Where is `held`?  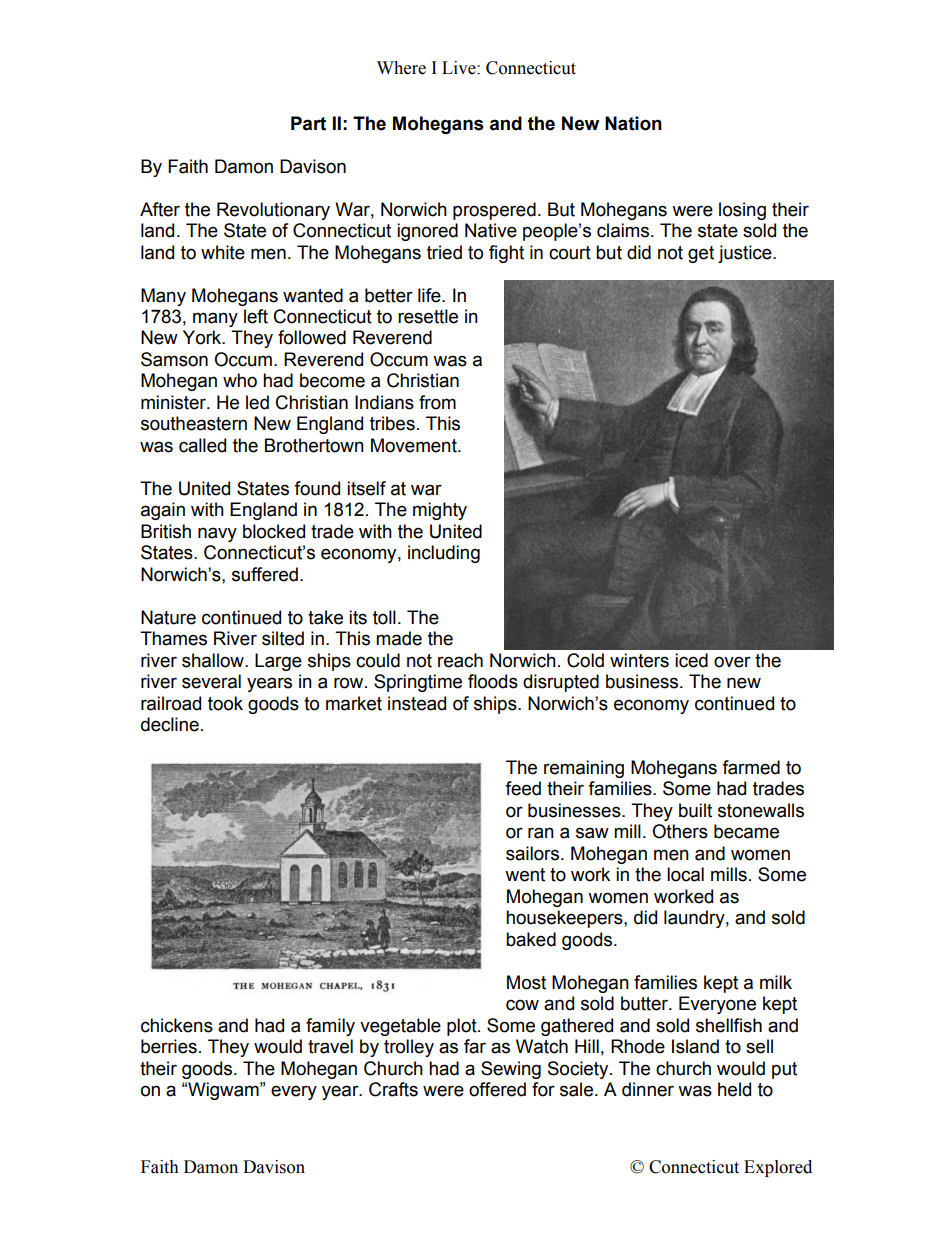 held is located at coordinates (734, 1089).
